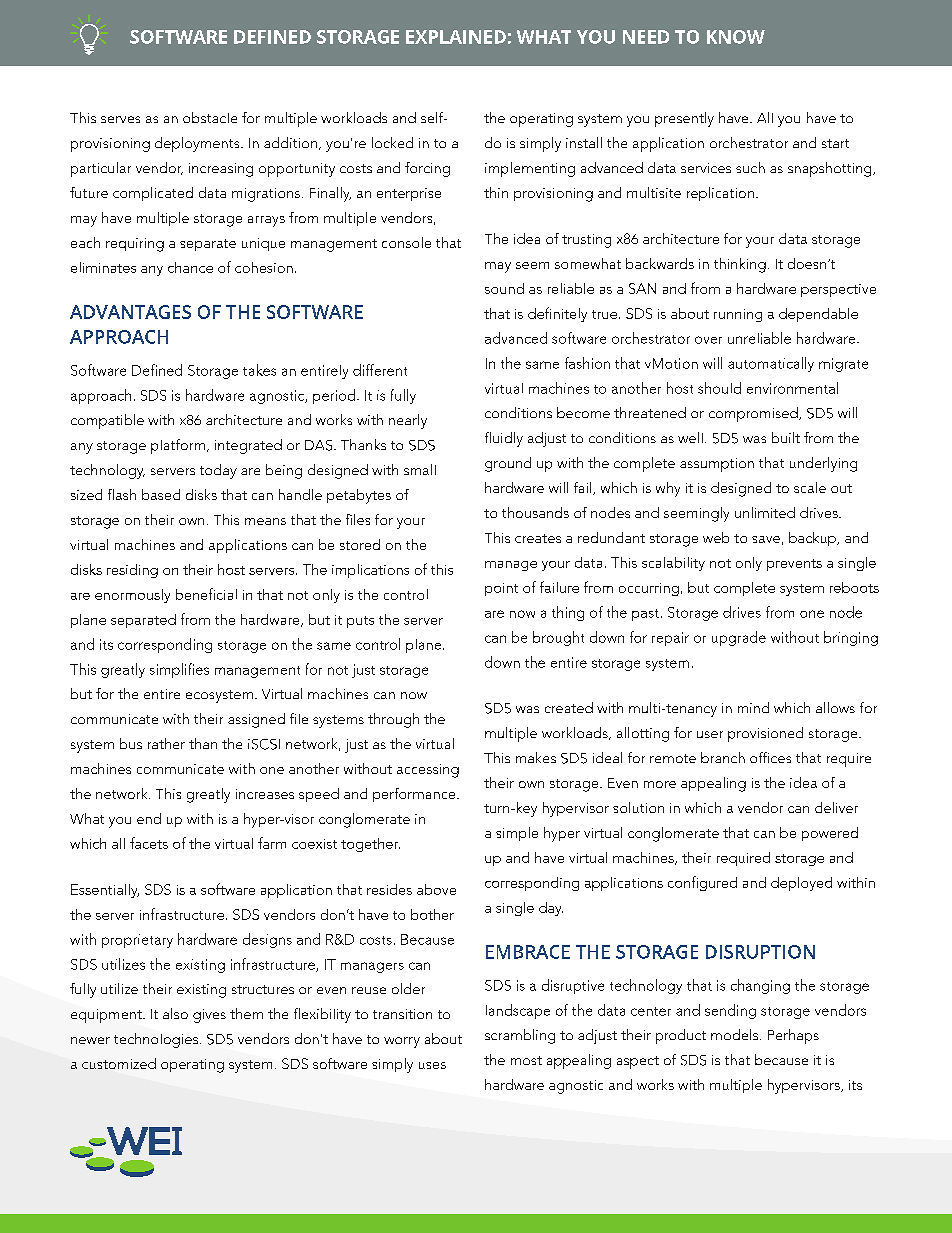  Describe the element at coordinates (736, 37) in the document. I see `KNOW` at that location.
